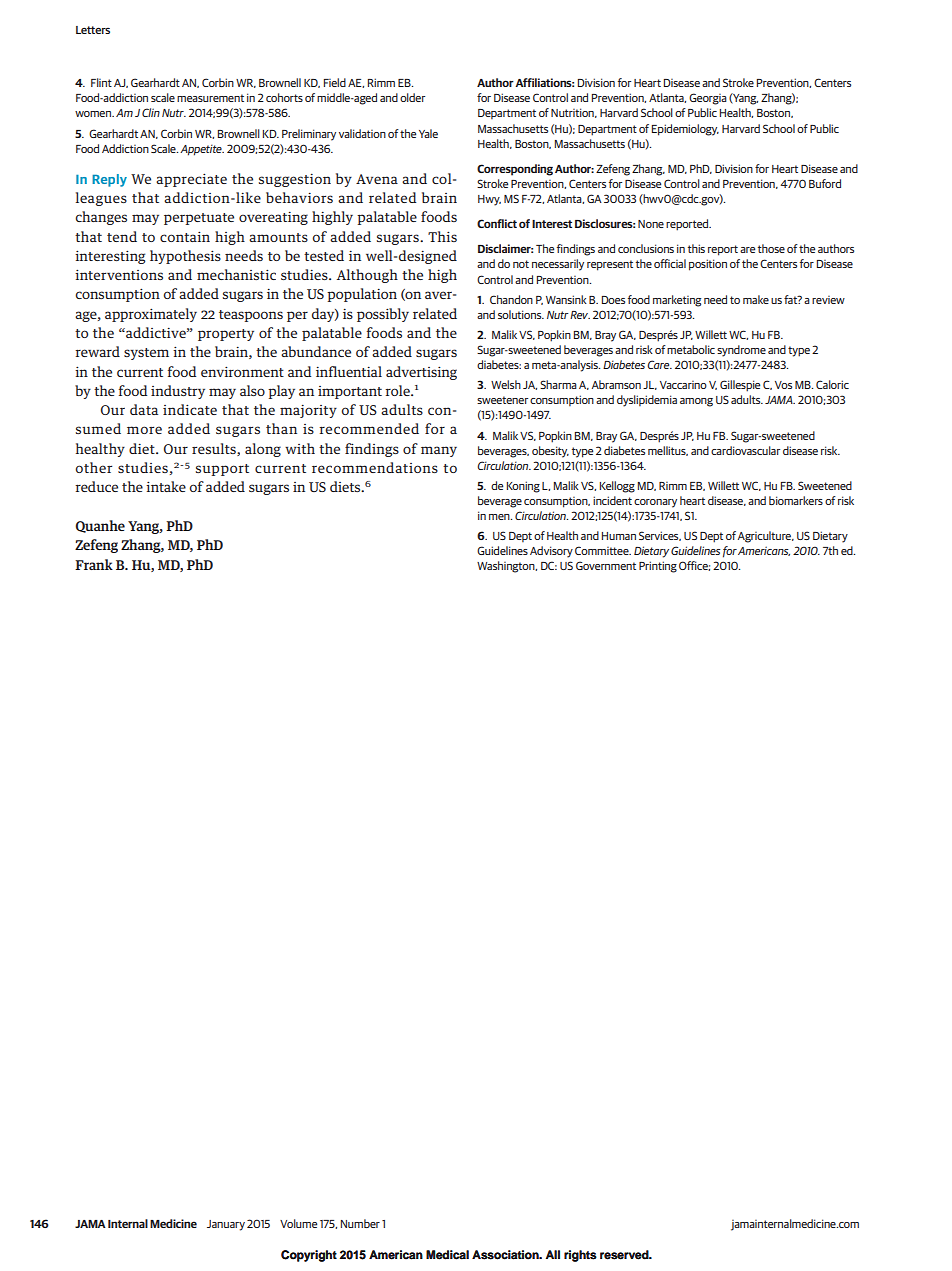  Describe the element at coordinates (507, 567) in the image. I see `Washington` at that location.
